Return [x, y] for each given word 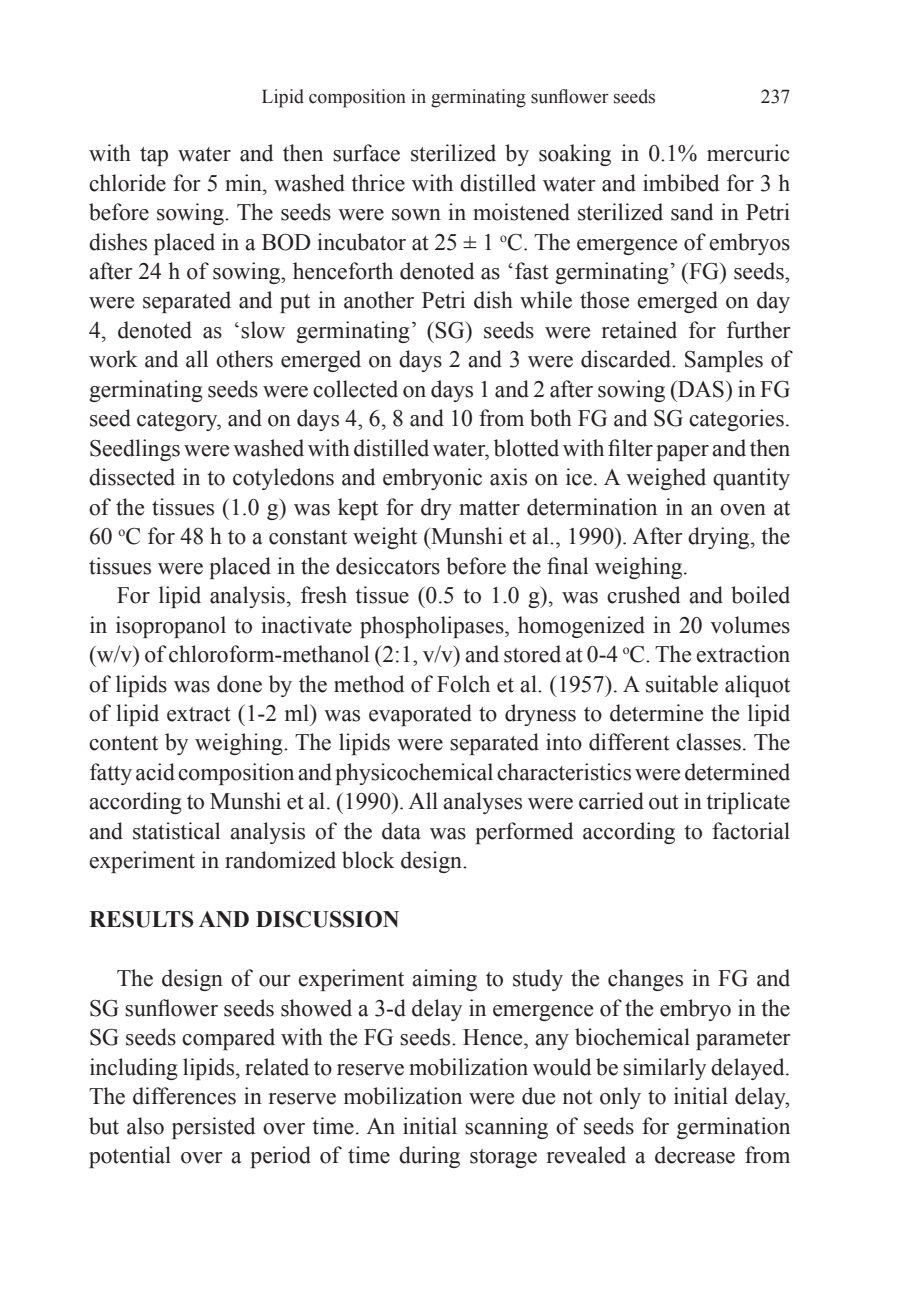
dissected [132, 477]
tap [154, 156]
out [664, 802]
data [401, 831]
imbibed [681, 183]
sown [416, 215]
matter [489, 508]
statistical [176, 831]
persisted [213, 1128]
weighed [666, 479]
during [429, 1157]
